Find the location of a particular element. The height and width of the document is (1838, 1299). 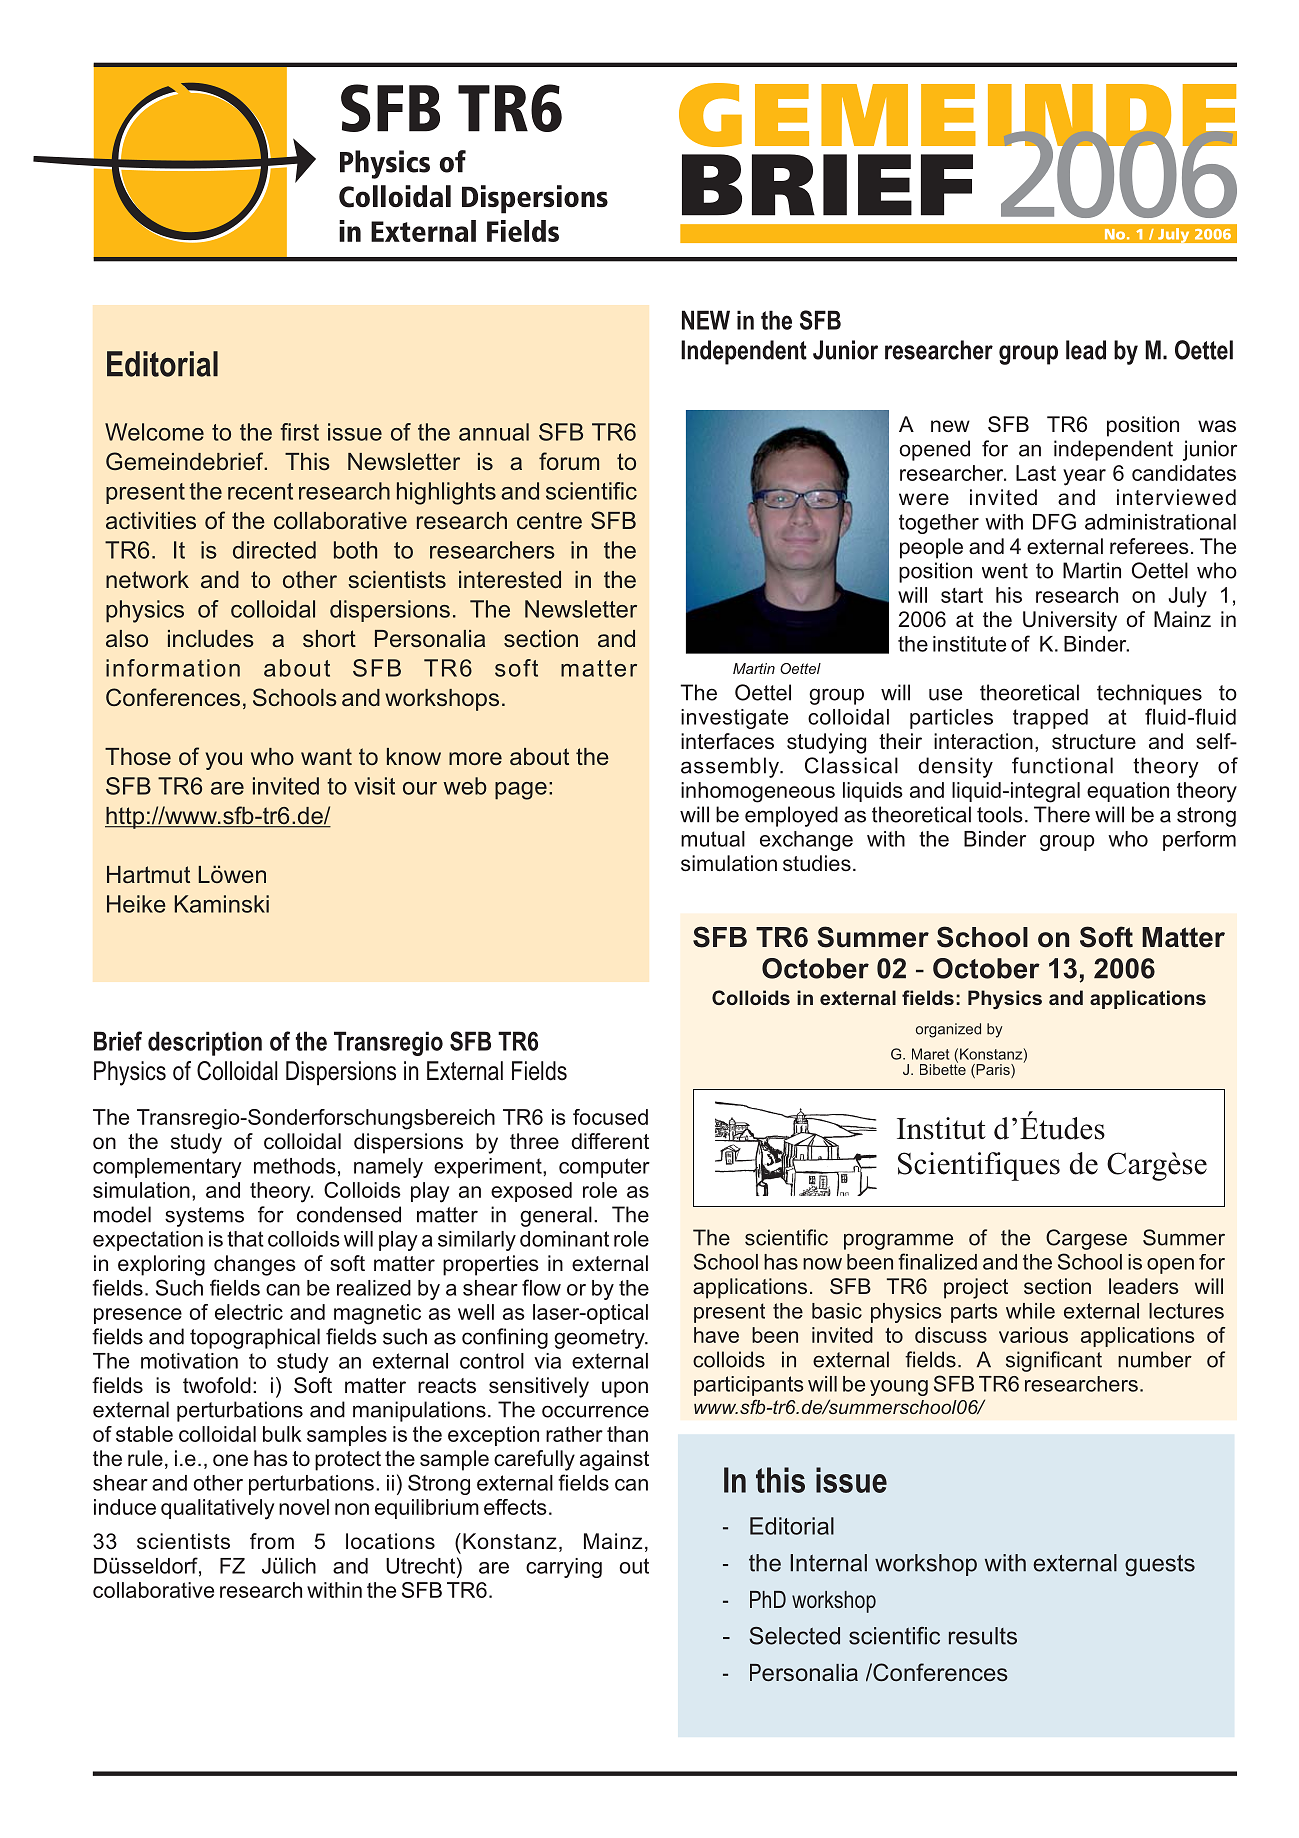

Paris is located at coordinates (993, 1071).
